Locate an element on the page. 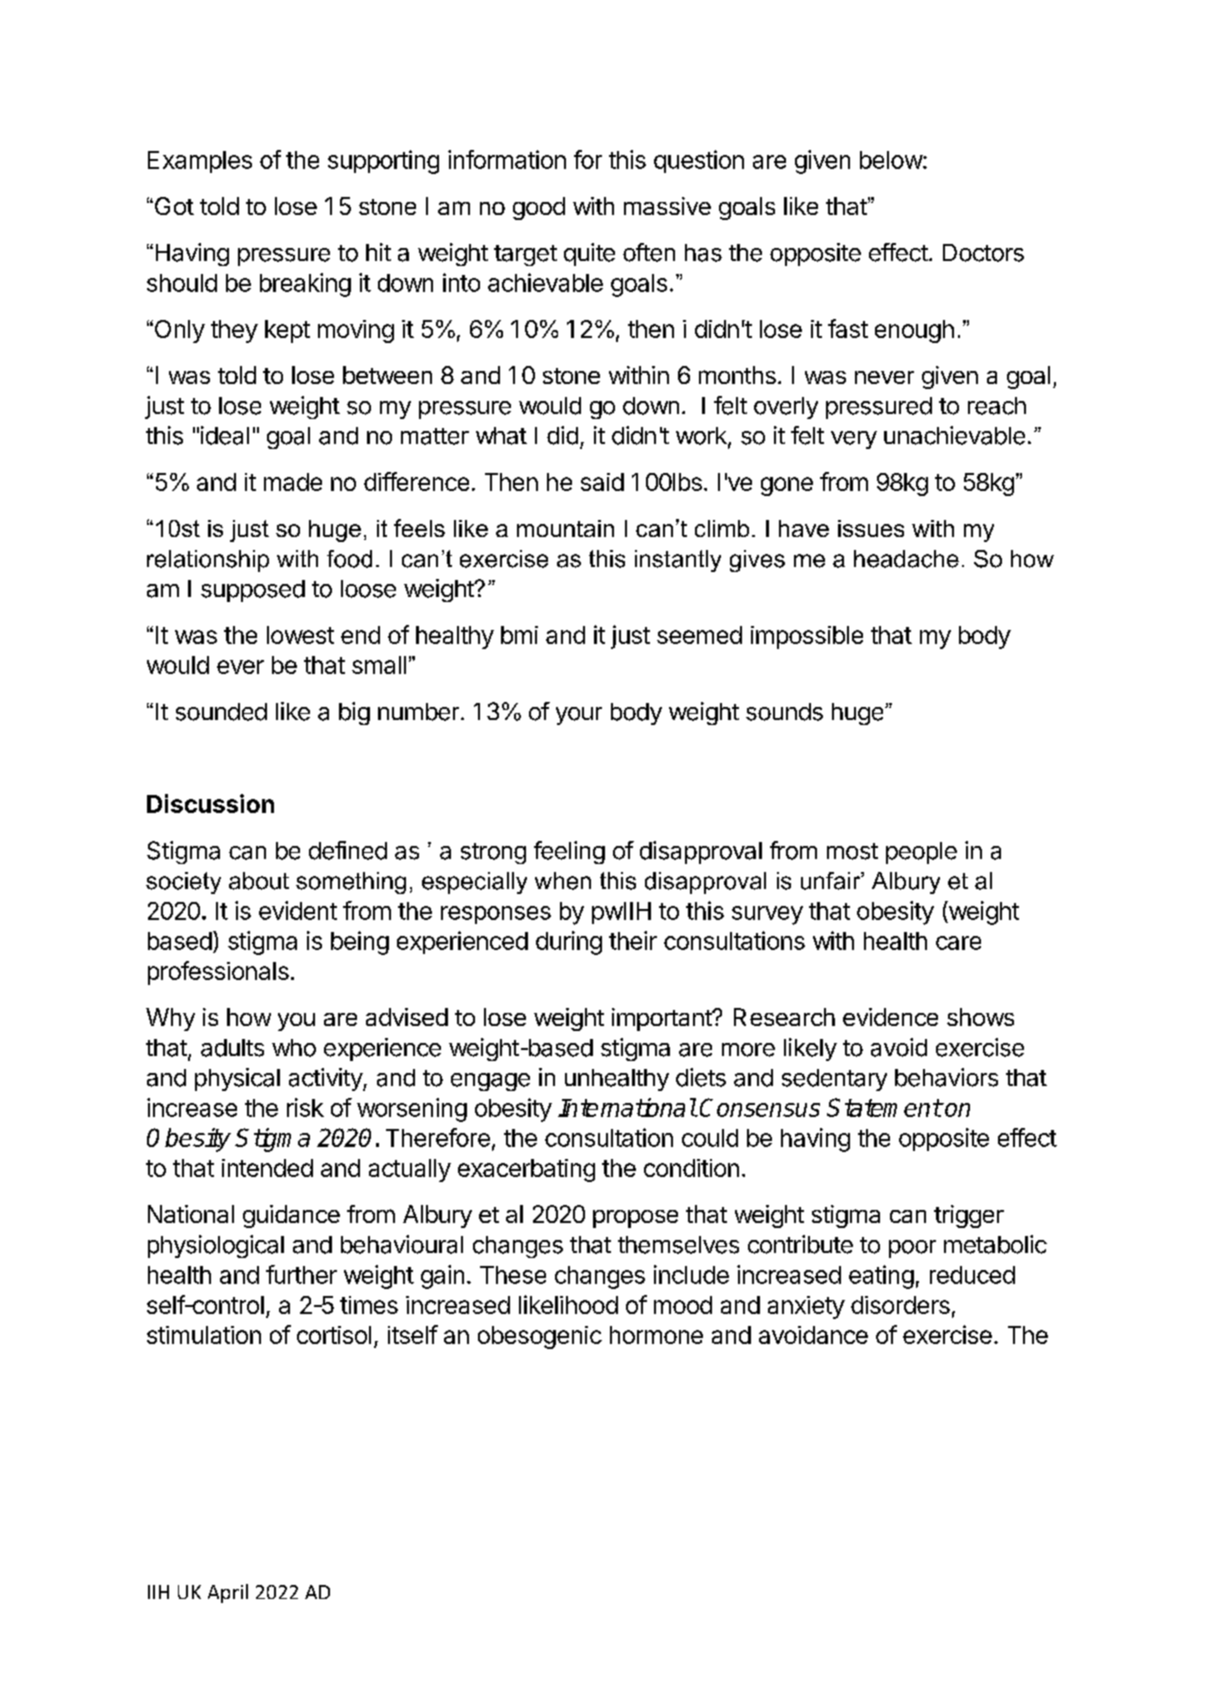  impossible is located at coordinates (807, 637).
